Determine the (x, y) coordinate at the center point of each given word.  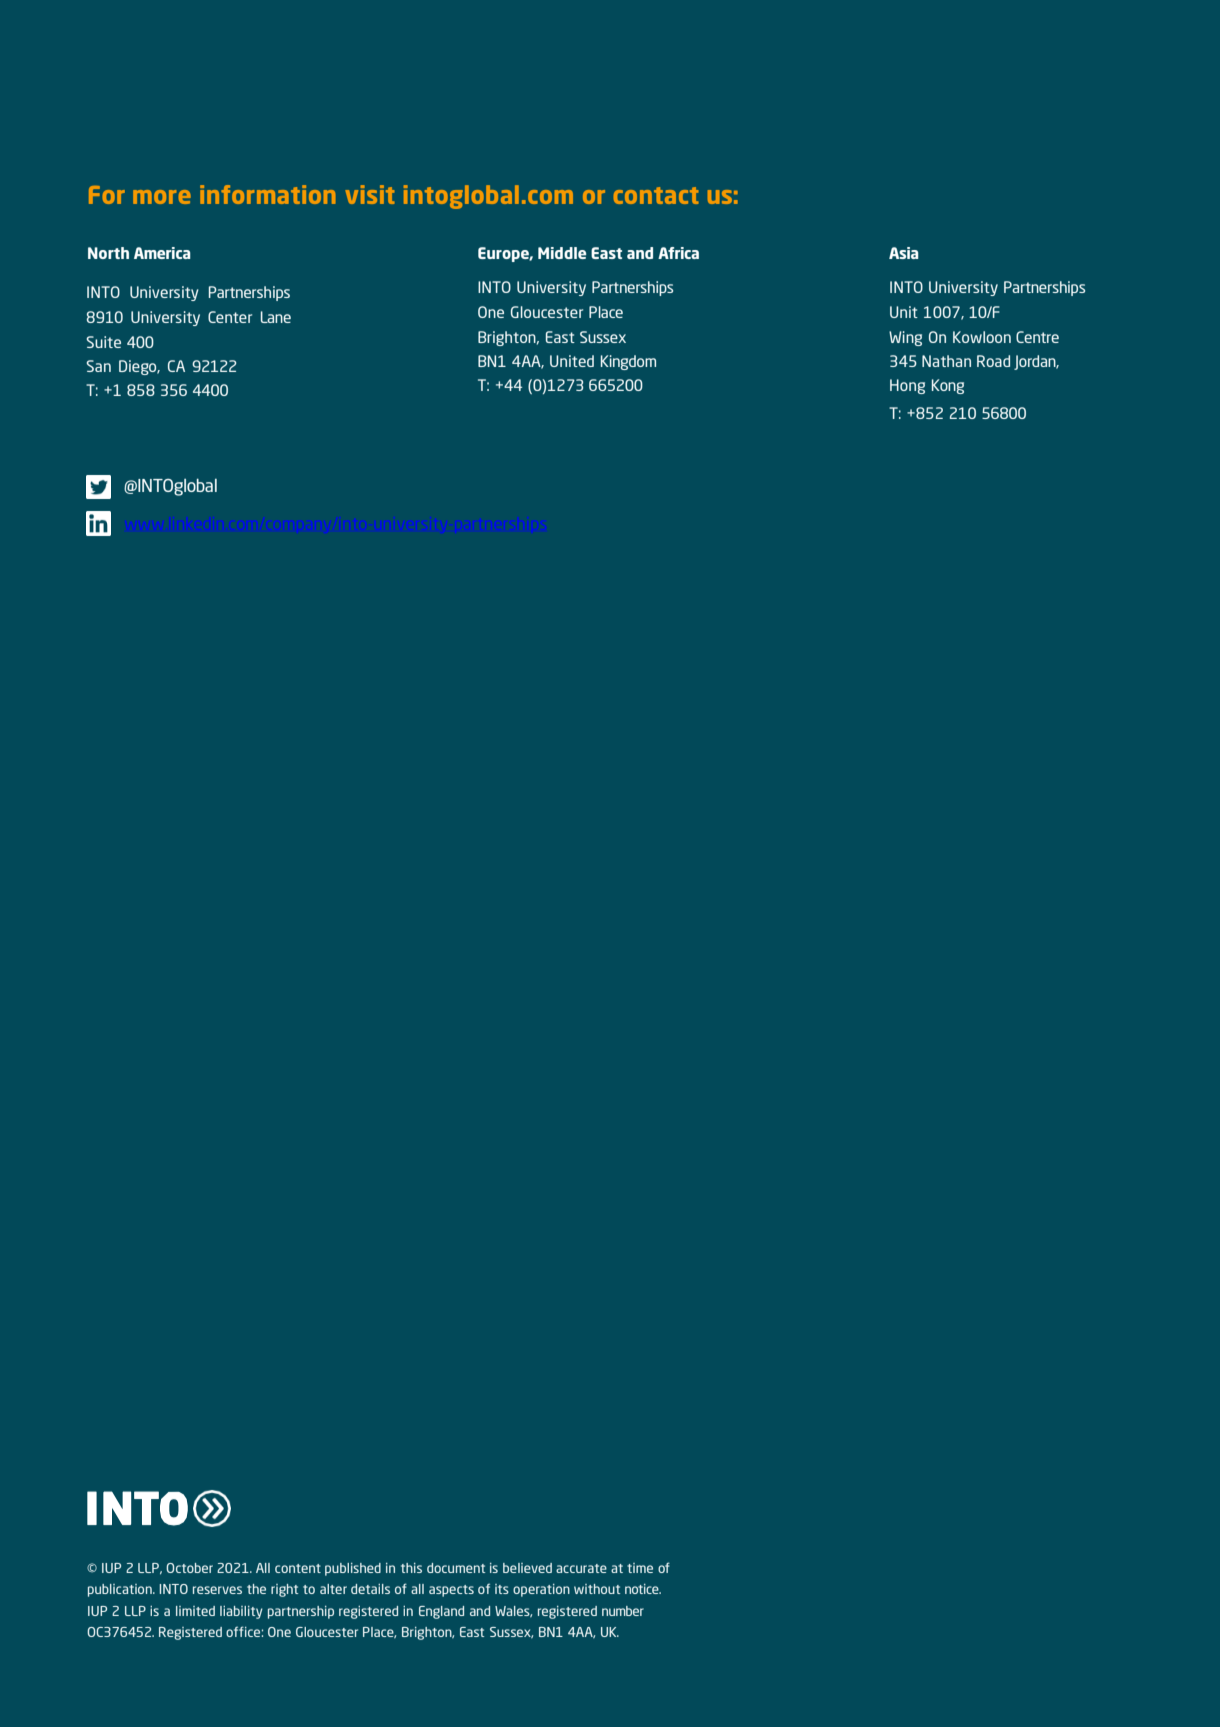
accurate (581, 1568)
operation (541, 1590)
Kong (948, 386)
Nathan (946, 361)
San (98, 366)
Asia (904, 253)
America (162, 253)
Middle (562, 253)
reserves (217, 1590)
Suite (103, 342)
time (640, 1568)
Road (993, 361)
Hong (907, 386)
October (189, 1568)
